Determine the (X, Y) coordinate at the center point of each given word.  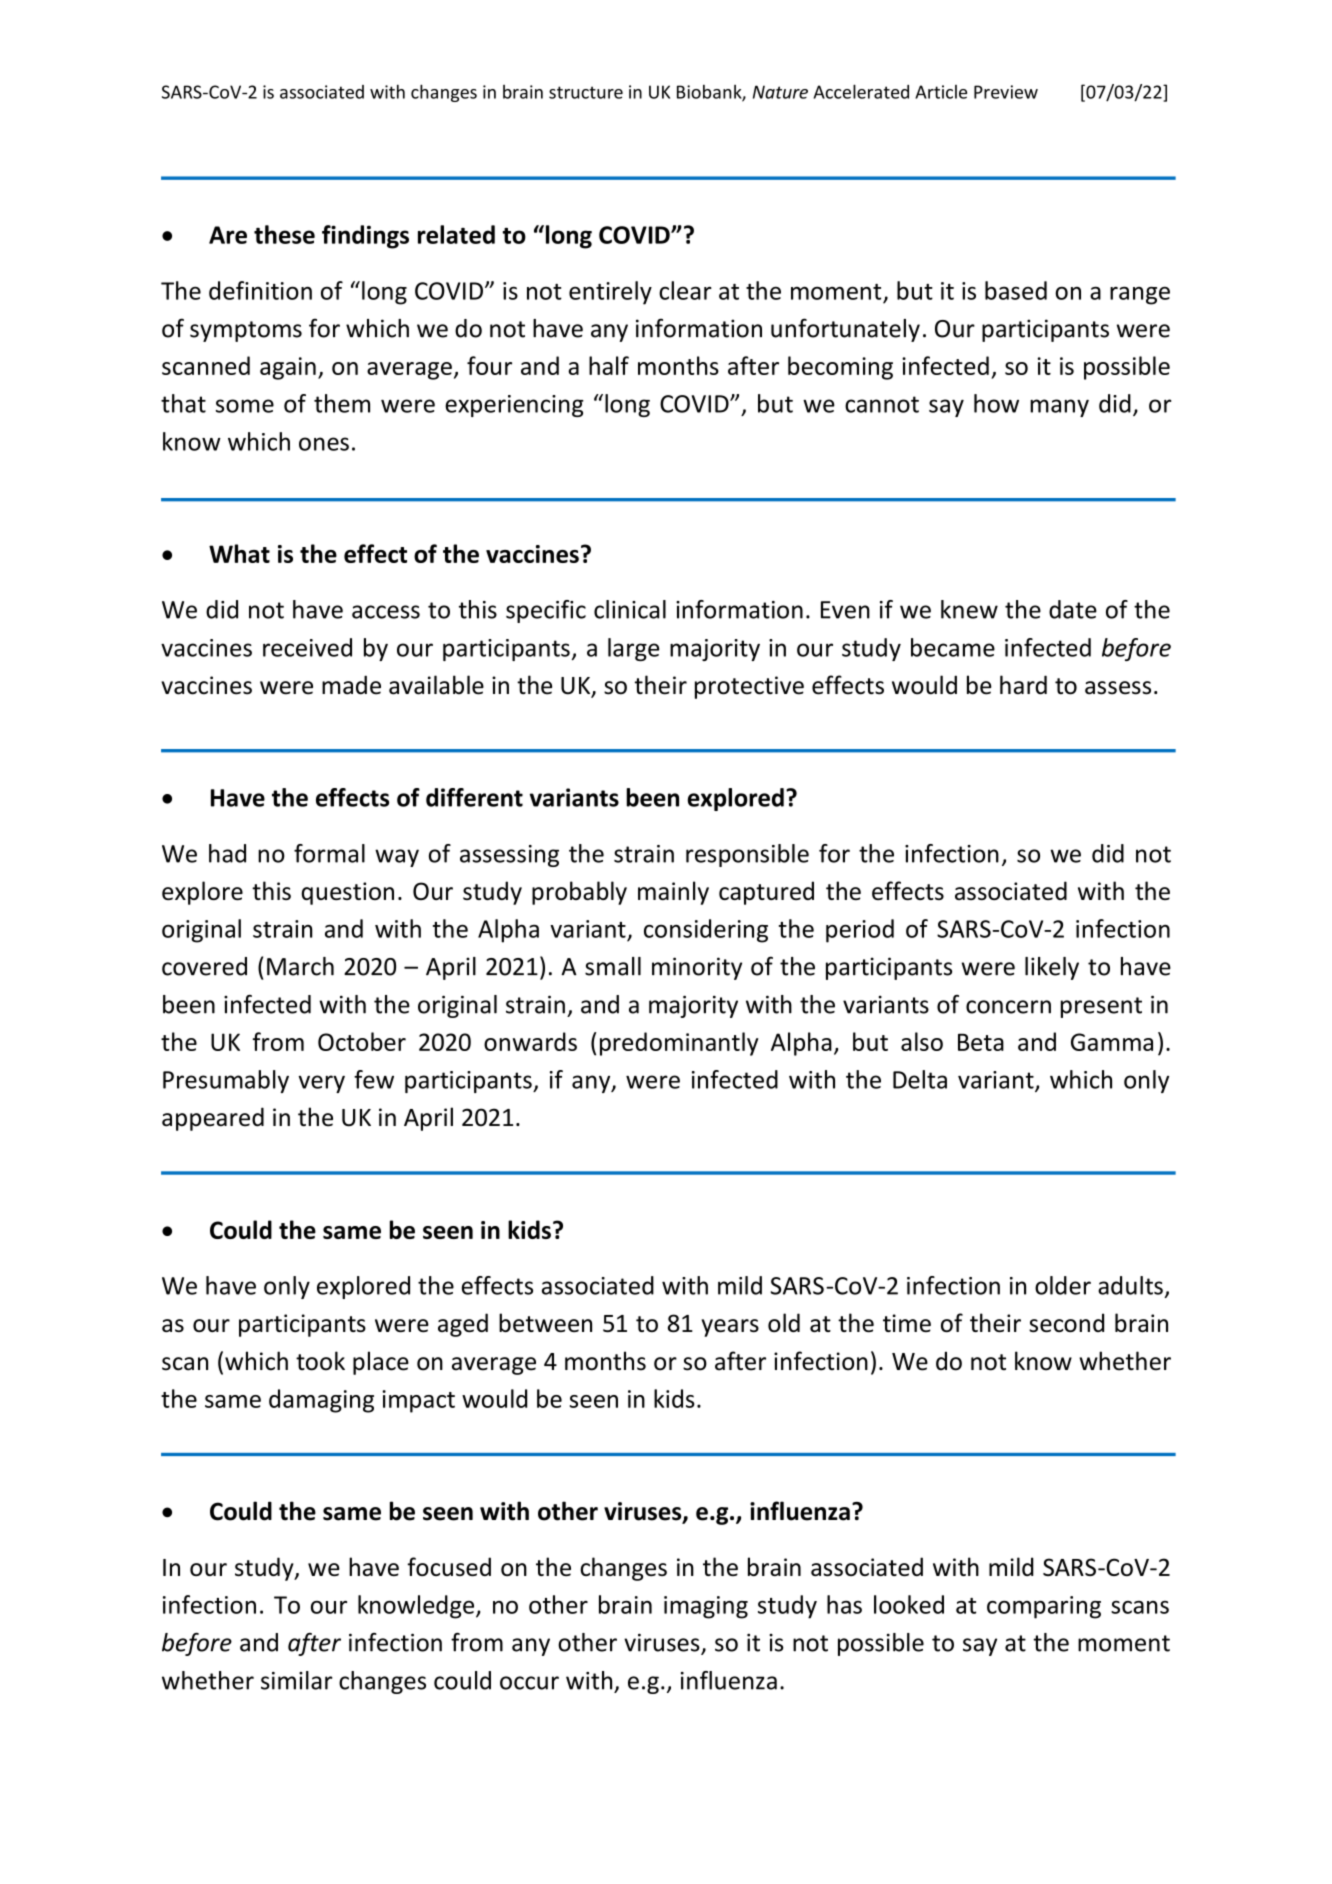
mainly (673, 893)
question (347, 893)
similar (297, 1680)
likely (1052, 968)
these (284, 234)
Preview (1006, 92)
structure (586, 92)
